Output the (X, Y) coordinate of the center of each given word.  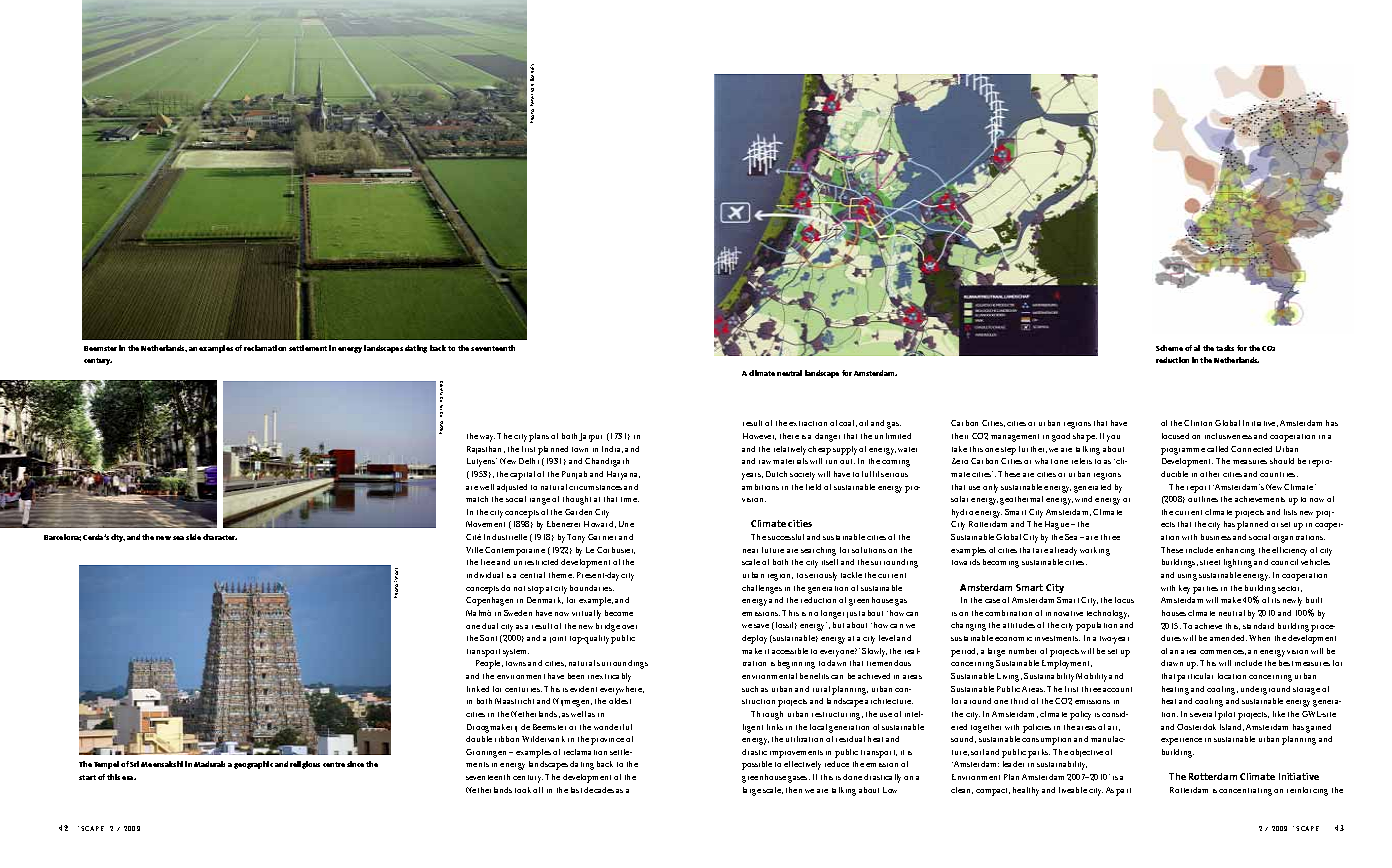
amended (1228, 638)
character (220, 537)
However (759, 436)
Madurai (209, 764)
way (487, 438)
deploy (754, 639)
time (630, 499)
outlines (1203, 499)
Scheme (1169, 348)
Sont (488, 638)
